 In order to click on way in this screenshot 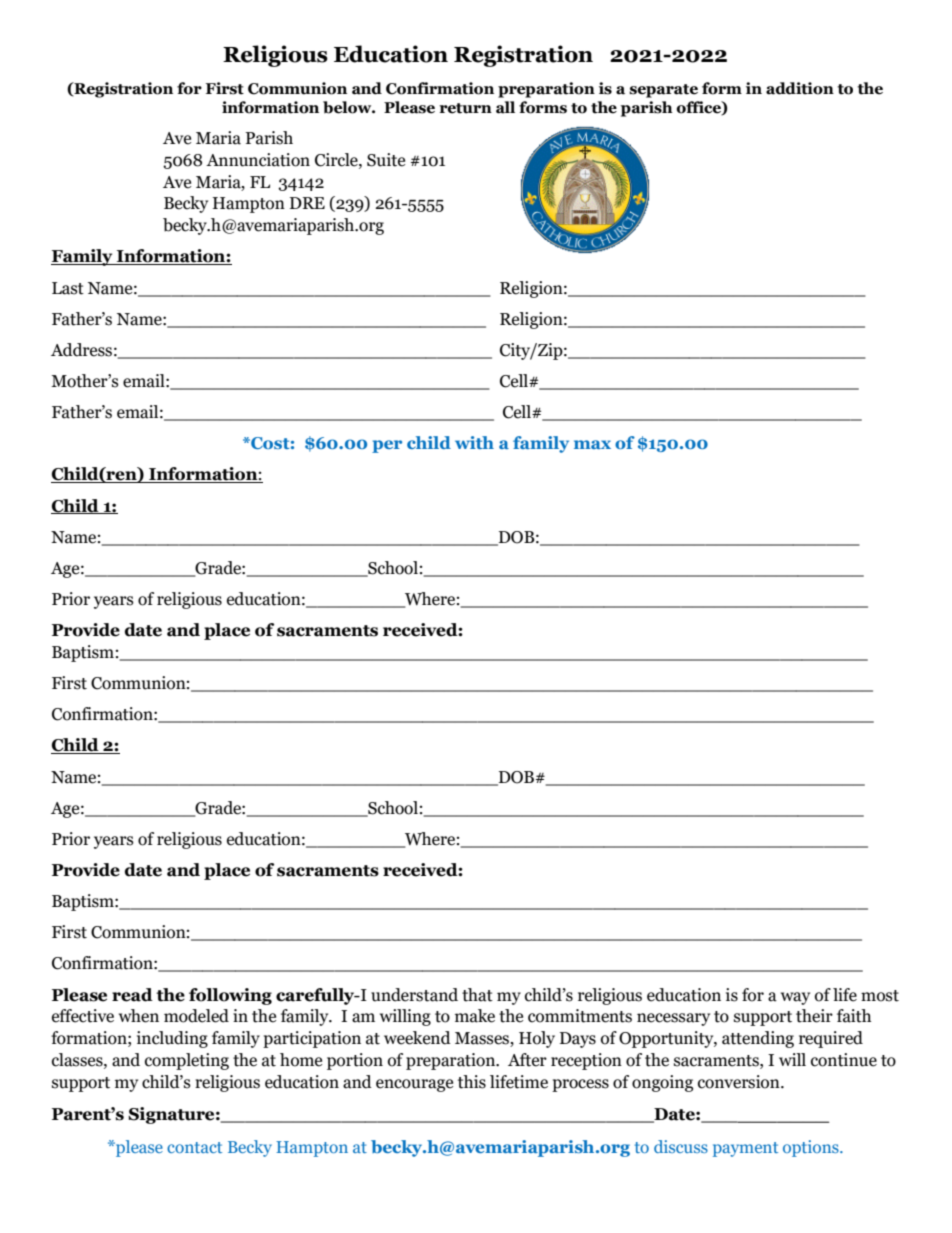, I will do `click(795, 998)`.
